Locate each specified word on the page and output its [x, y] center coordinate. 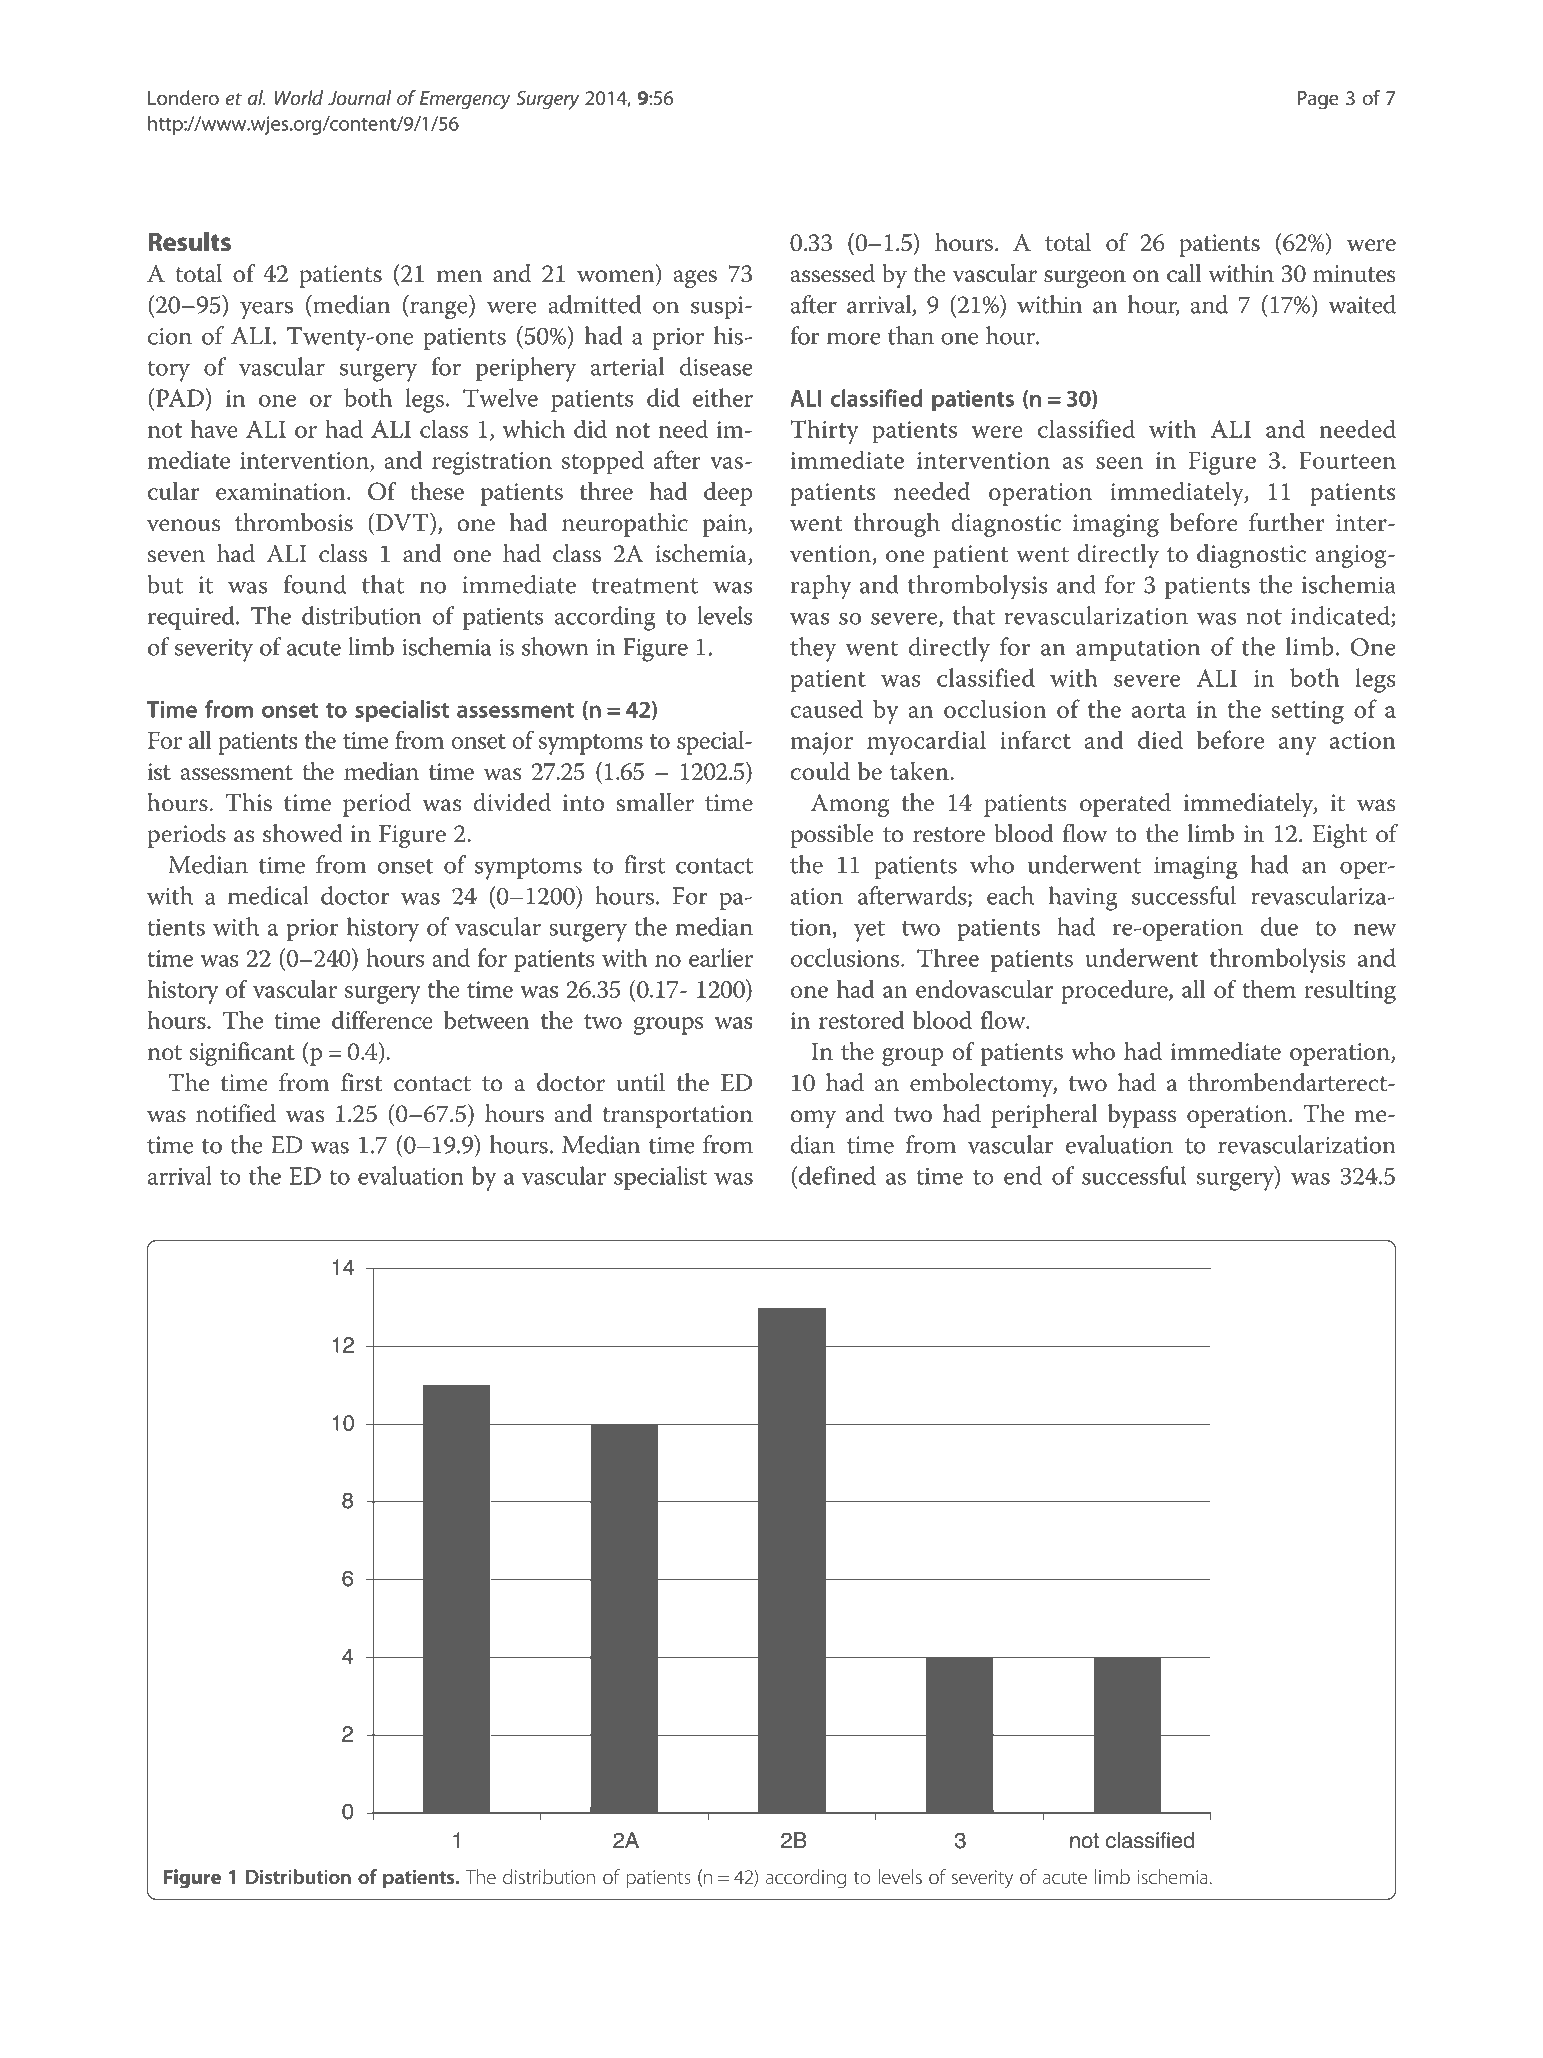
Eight [1339, 836]
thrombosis [294, 522]
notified [236, 1113]
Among [850, 805]
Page [1318, 100]
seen [1119, 463]
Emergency [465, 100]
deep [728, 494]
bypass [1142, 1116]
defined [837, 1175]
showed [303, 833]
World [299, 97]
